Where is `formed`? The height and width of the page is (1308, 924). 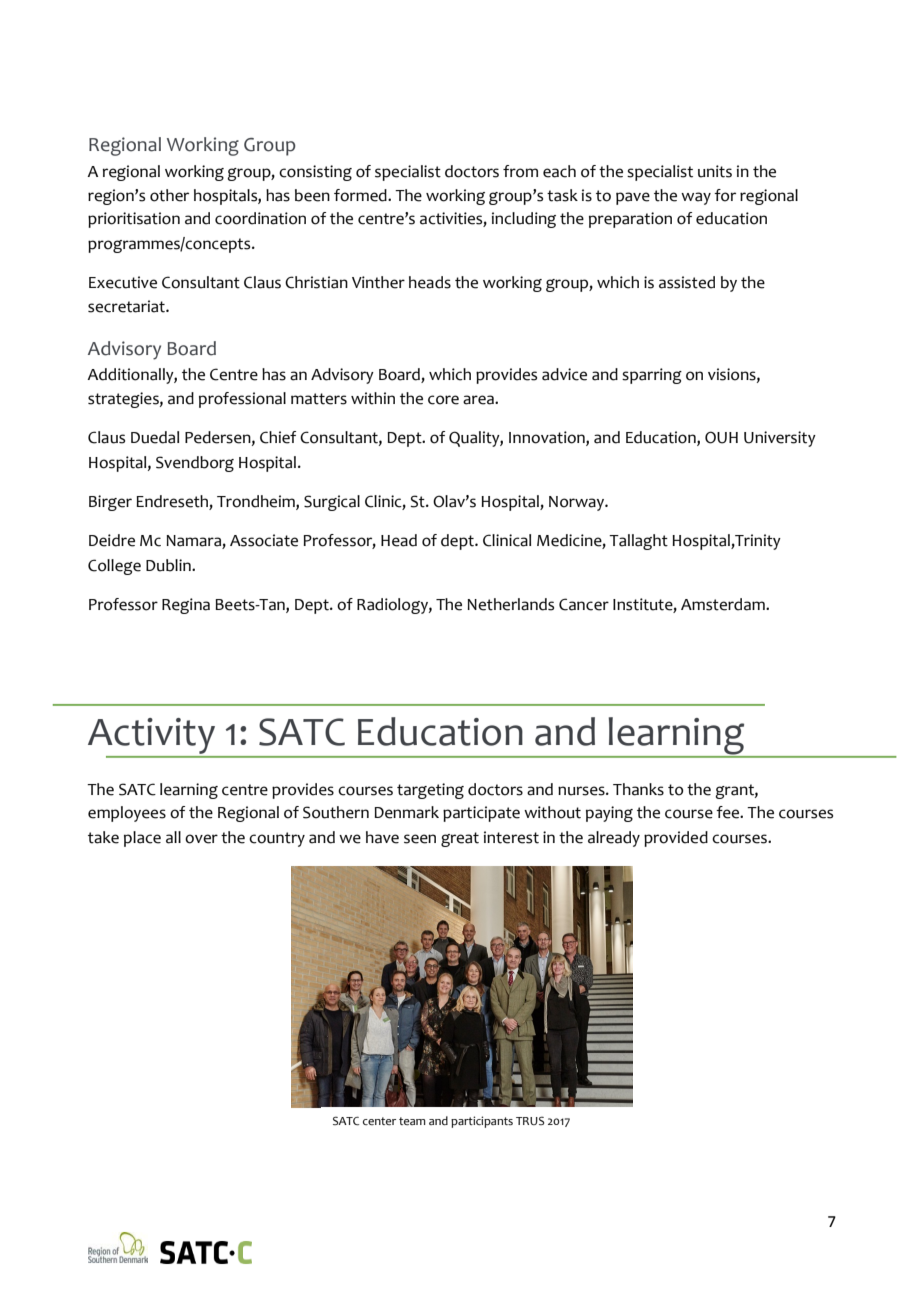
formed is located at coordinates (361, 195).
